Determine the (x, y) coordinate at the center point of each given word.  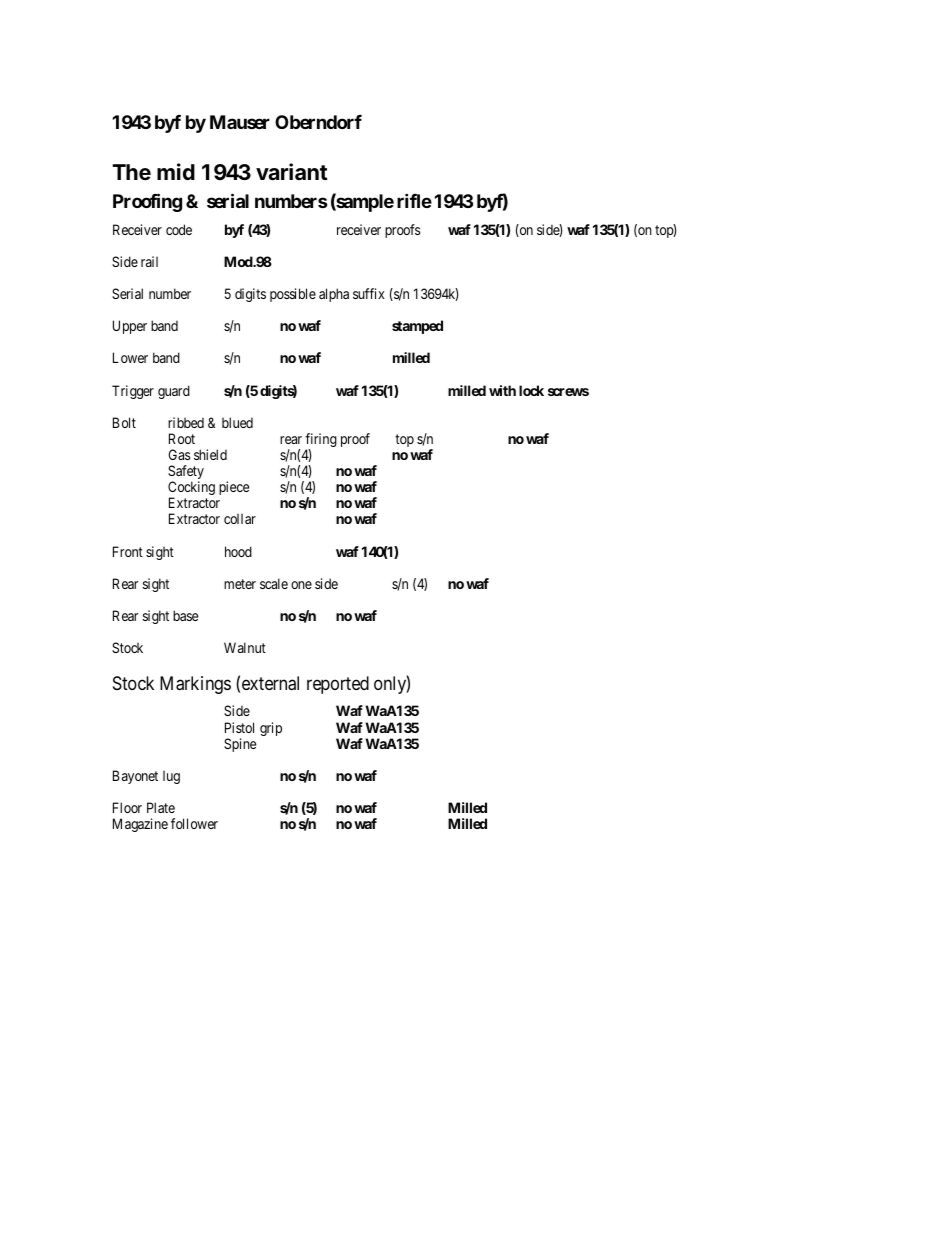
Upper (130, 327)
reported (338, 685)
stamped (417, 327)
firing (321, 441)
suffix (368, 293)
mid (176, 171)
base (185, 615)
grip (271, 729)
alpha (334, 295)
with (502, 390)
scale (274, 583)
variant (292, 172)
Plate (161, 807)
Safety (186, 473)
